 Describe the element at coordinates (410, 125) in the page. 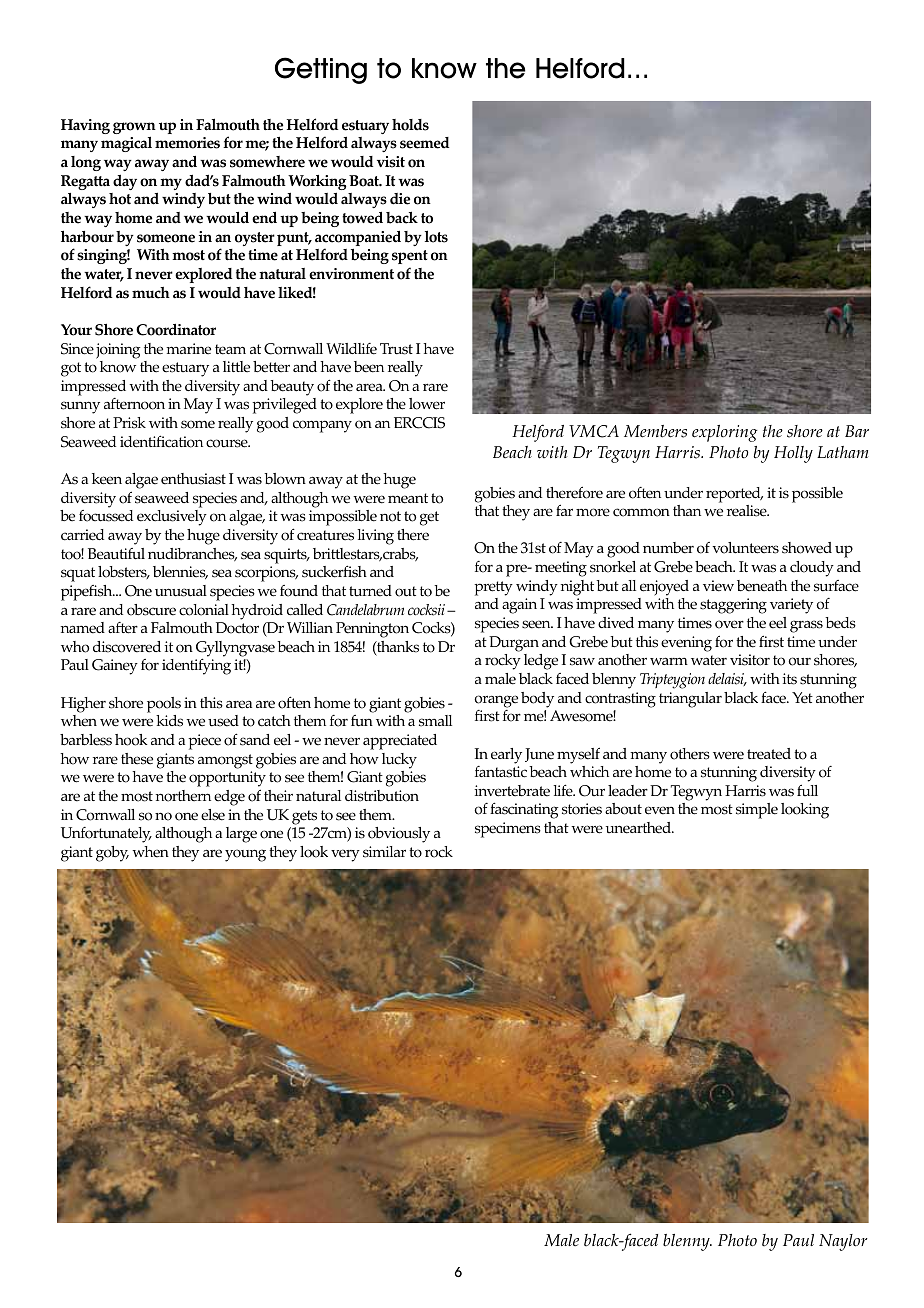

I see `holds` at that location.
